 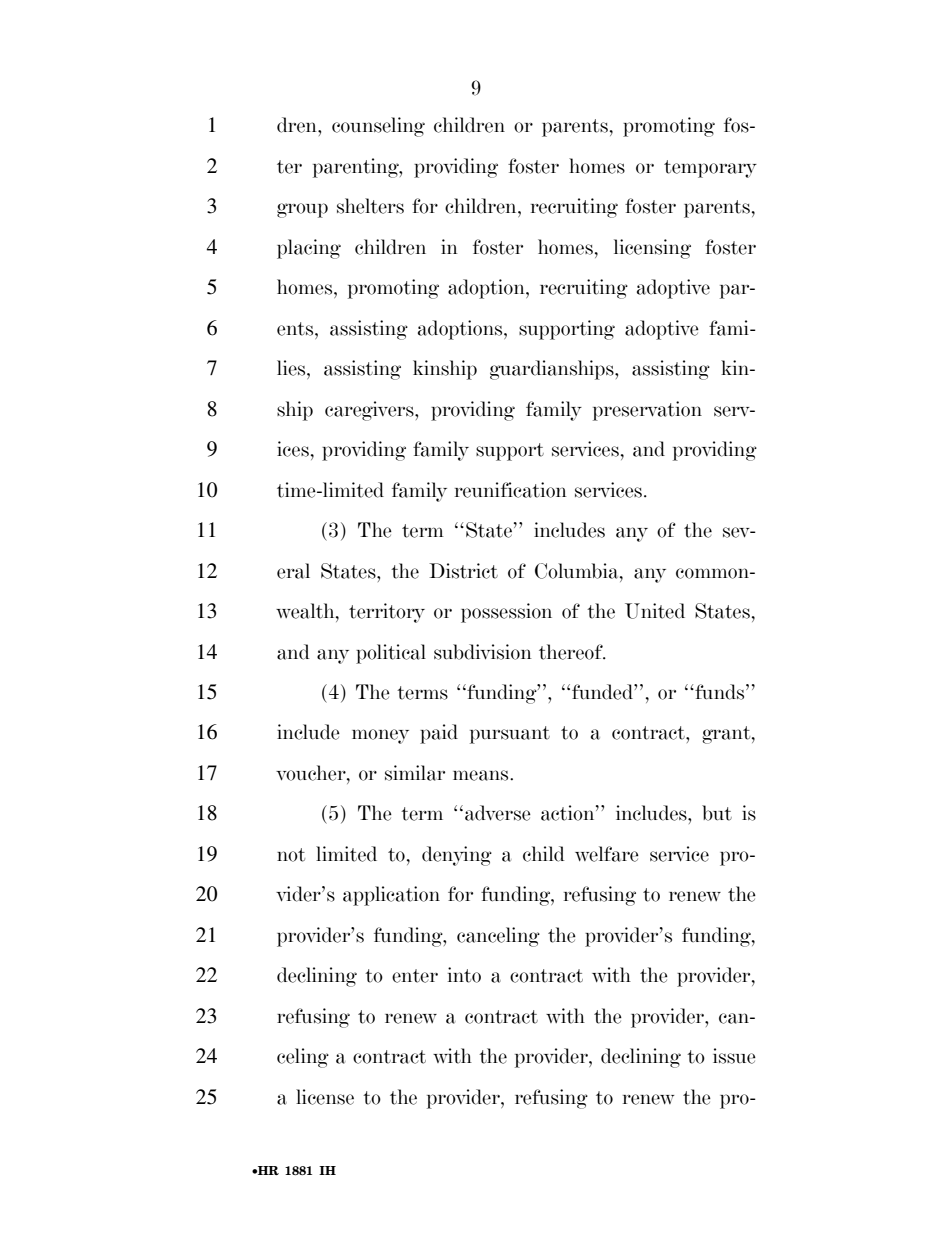 What do you see at coordinates (734, 1056) in the image?
I see `issue` at bounding box center [734, 1056].
